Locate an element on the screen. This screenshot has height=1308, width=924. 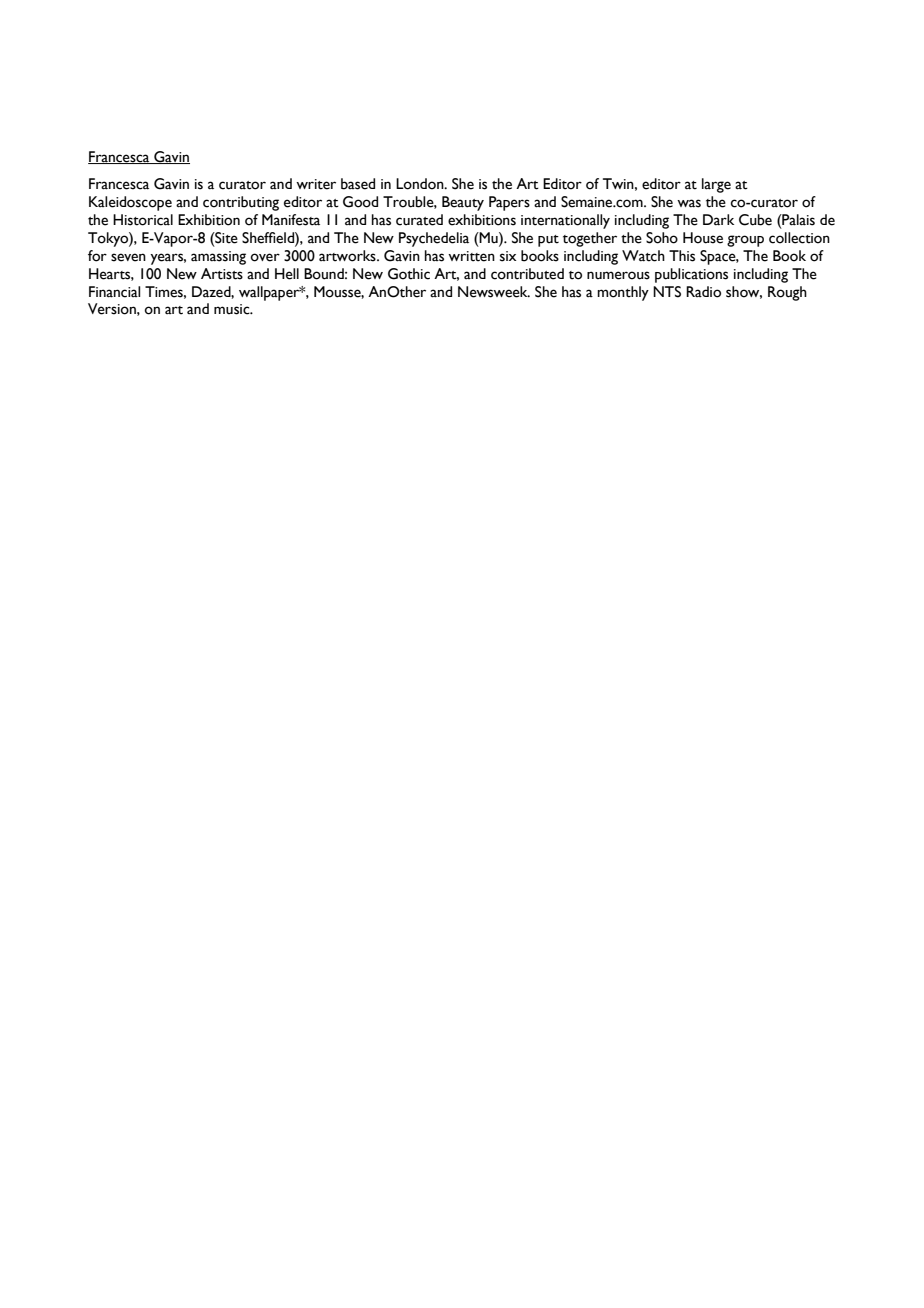
large is located at coordinates (716, 185).
